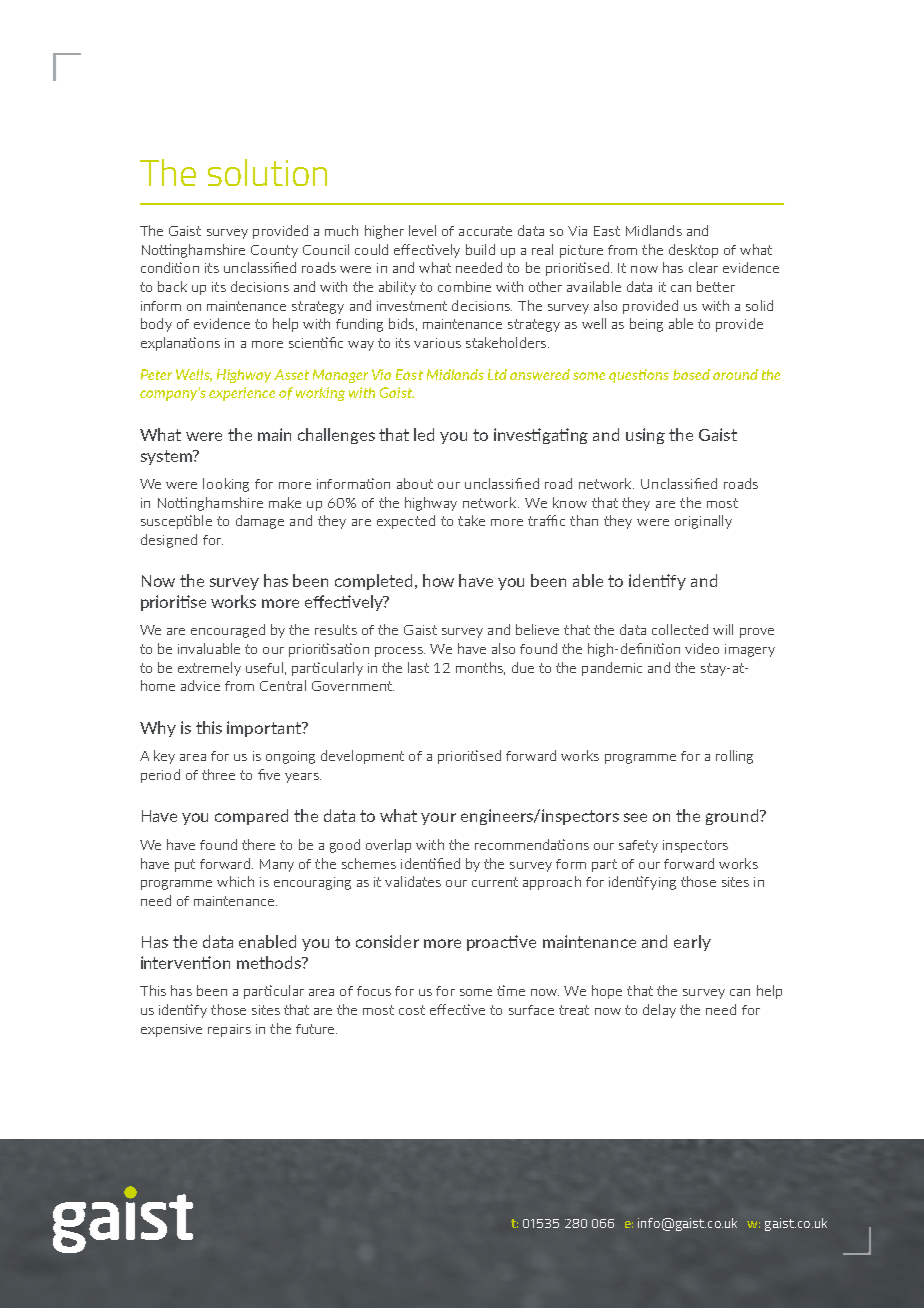  I want to click on experience, so click(242, 394).
